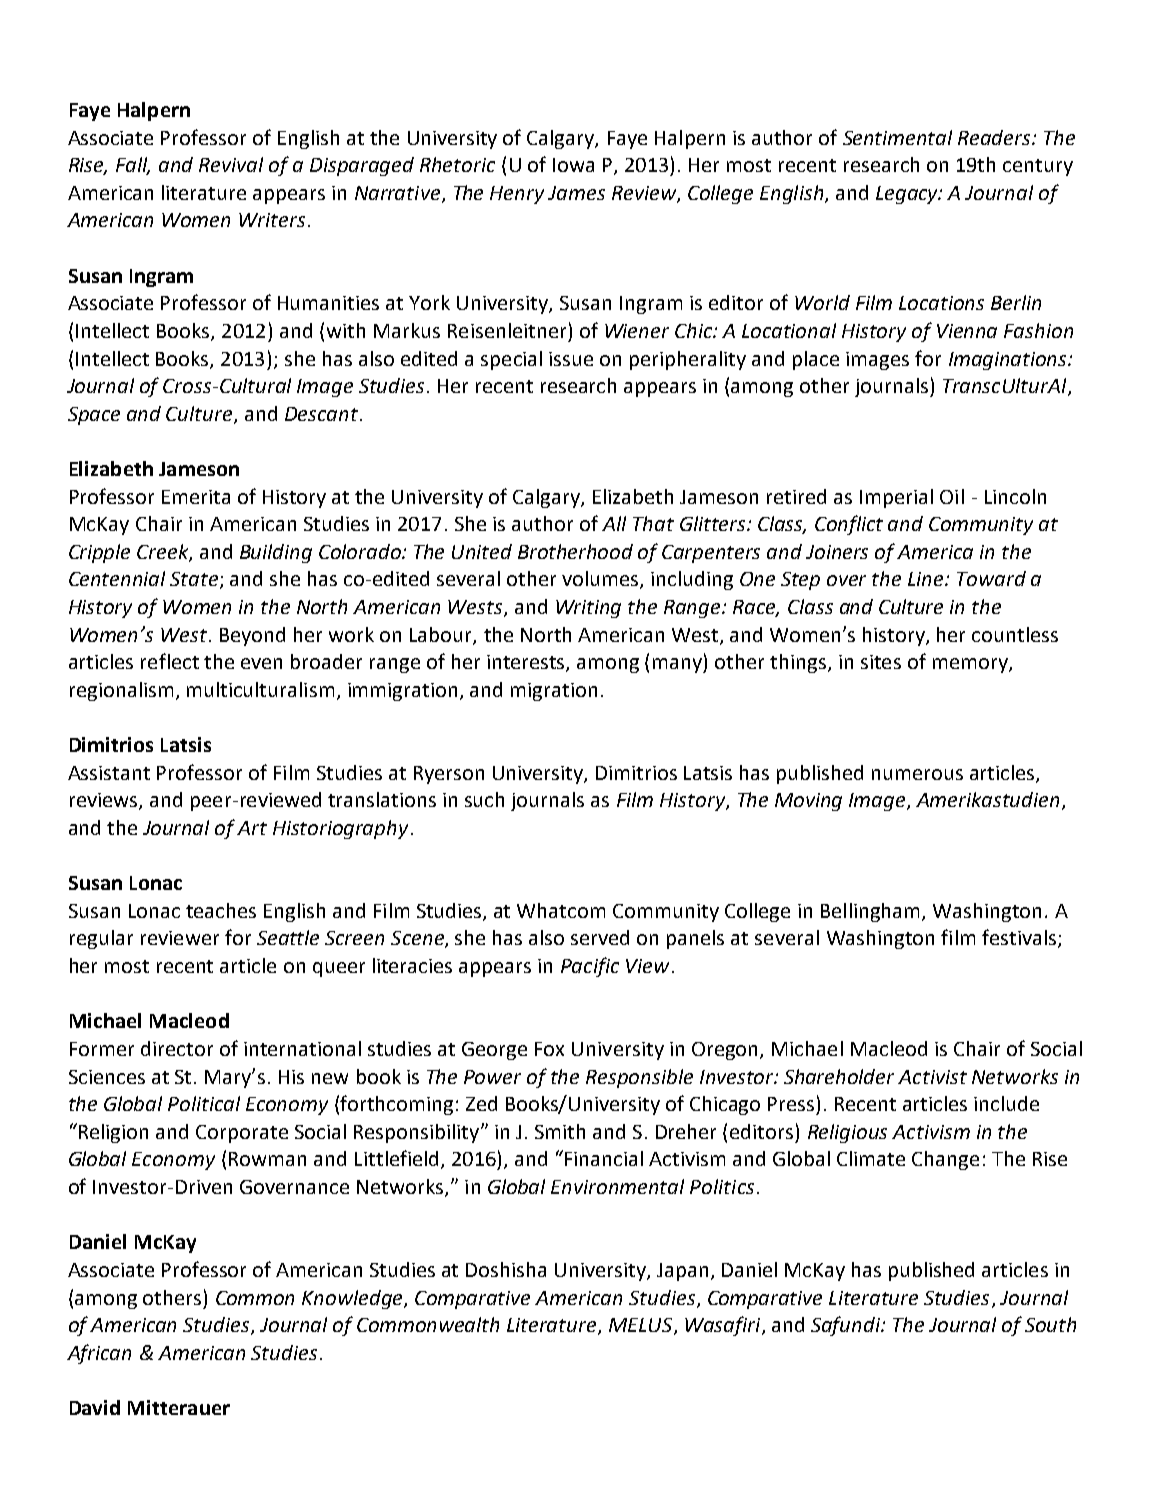 The image size is (1154, 1493). Describe the element at coordinates (682, 1272) in the page. I see `Japan` at that location.
